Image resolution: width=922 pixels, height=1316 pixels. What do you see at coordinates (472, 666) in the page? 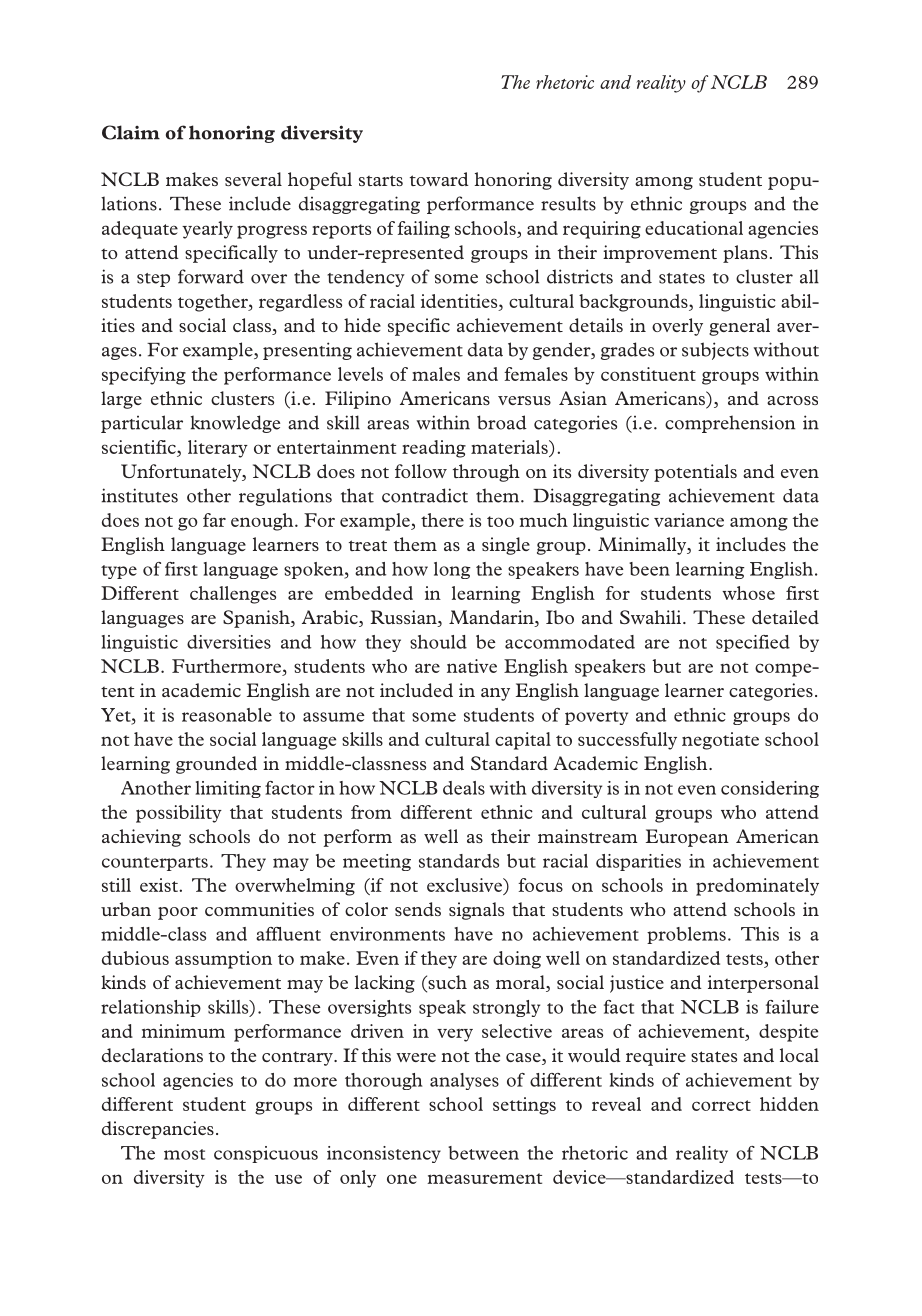
I see `native` at bounding box center [472, 666].
